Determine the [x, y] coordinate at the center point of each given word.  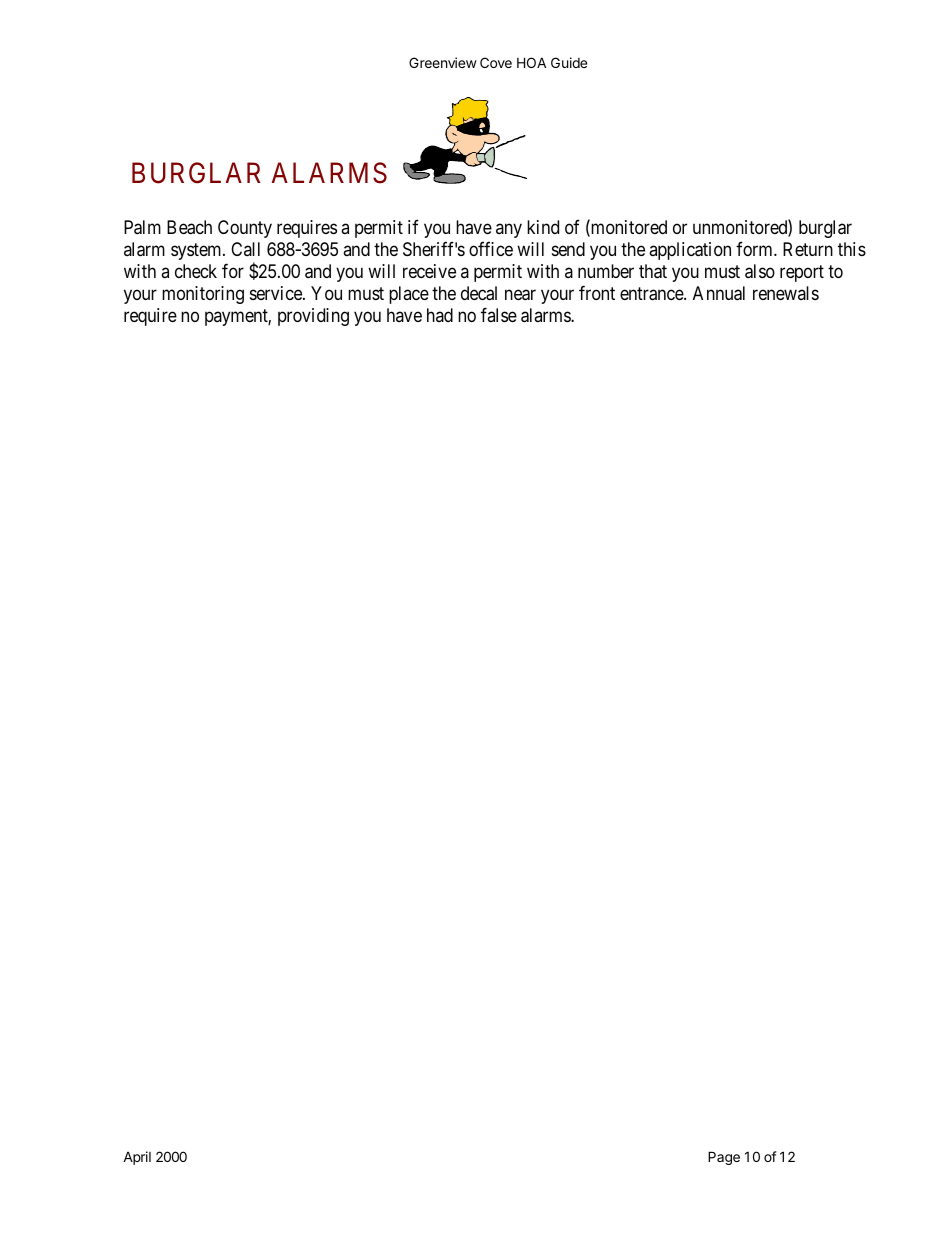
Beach [189, 227]
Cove [496, 62]
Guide [569, 62]
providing [313, 317]
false [499, 315]
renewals [786, 293]
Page [724, 1158]
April [137, 1158]
